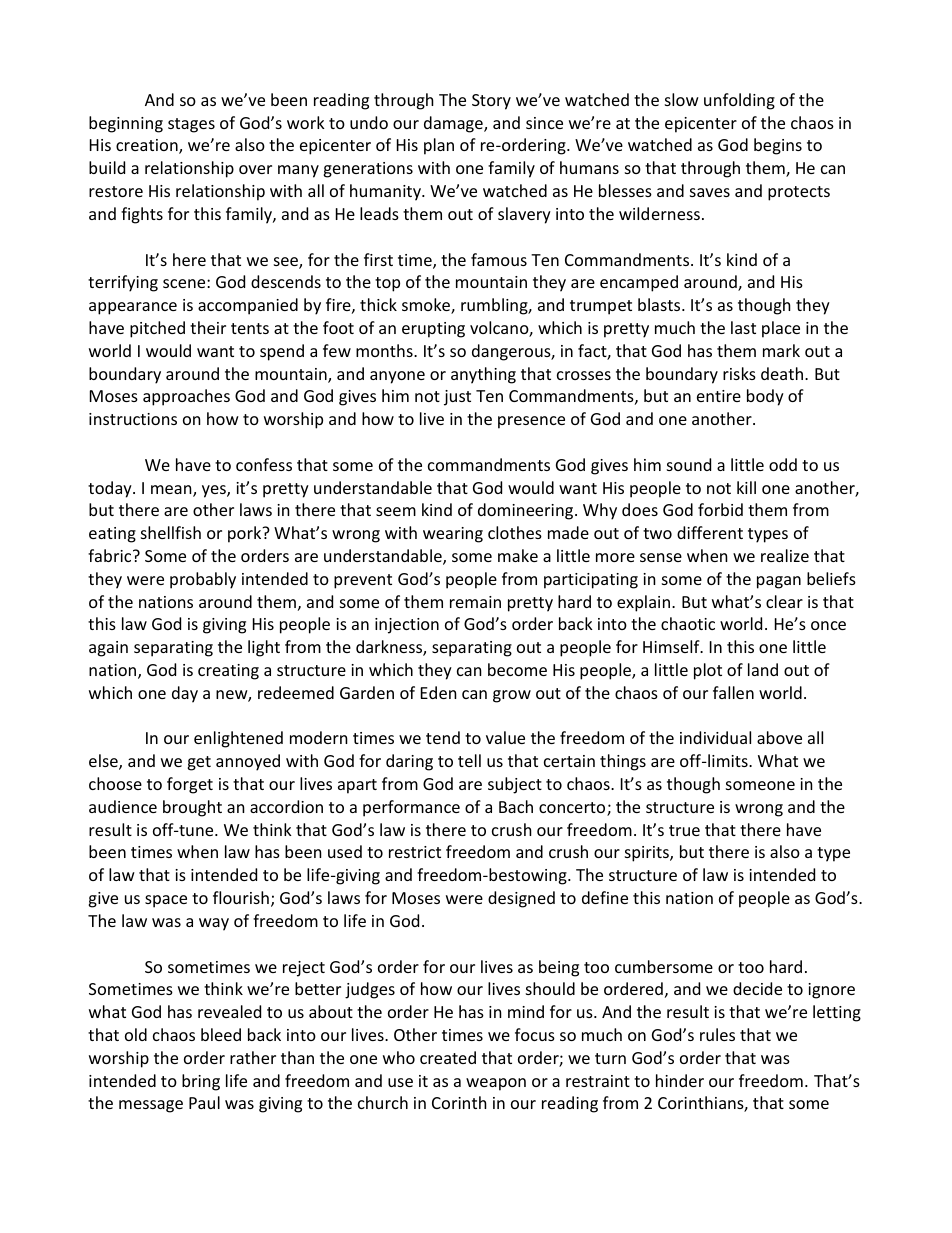  Describe the element at coordinates (191, 125) in the page. I see `stages` at that location.
